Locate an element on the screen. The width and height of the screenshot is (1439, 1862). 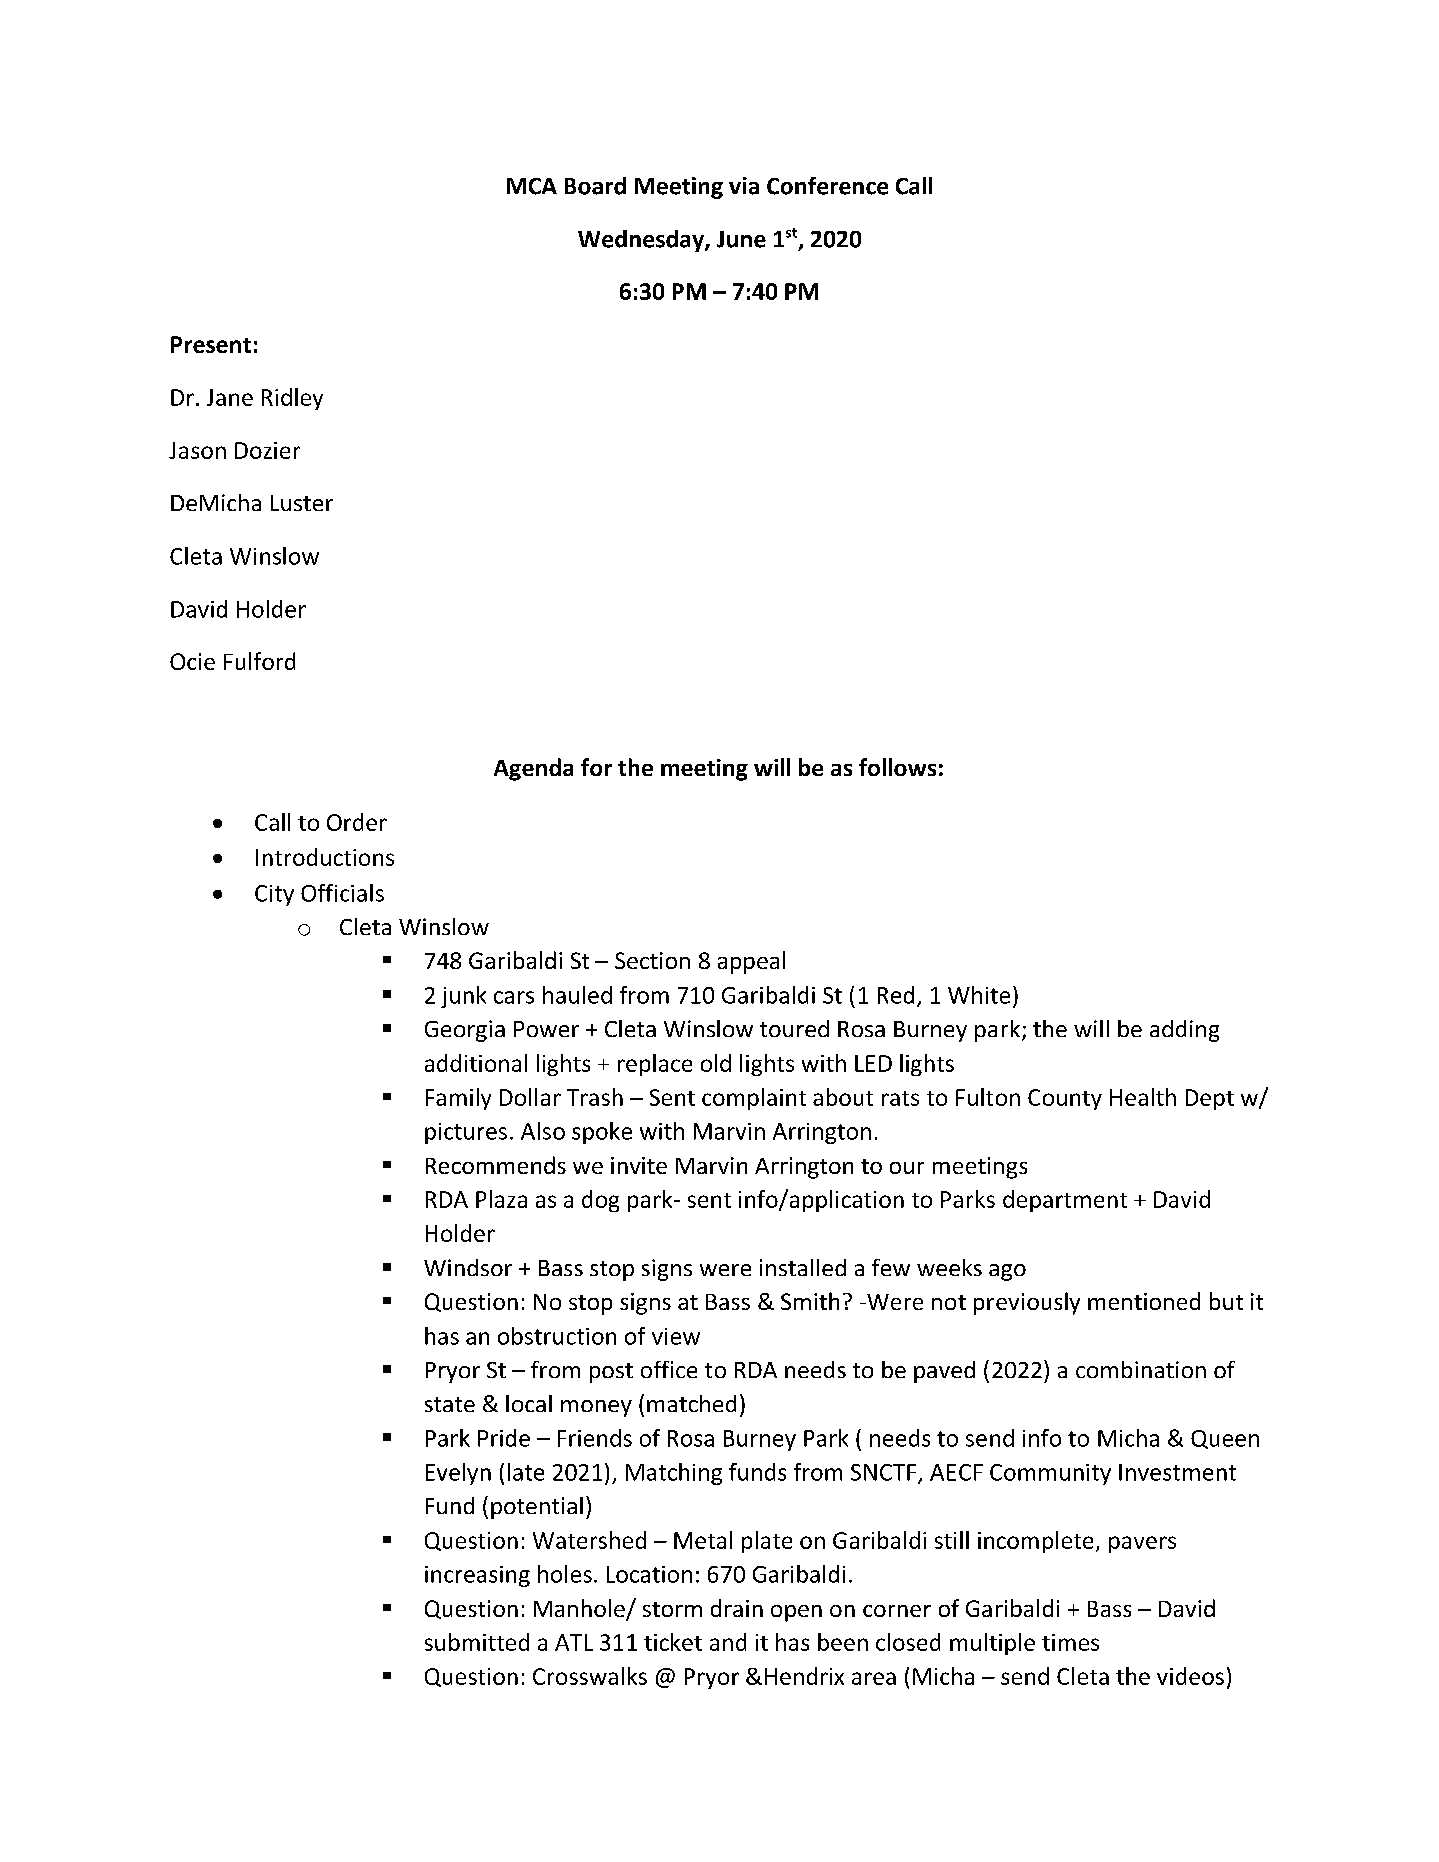
and is located at coordinates (728, 1642).
